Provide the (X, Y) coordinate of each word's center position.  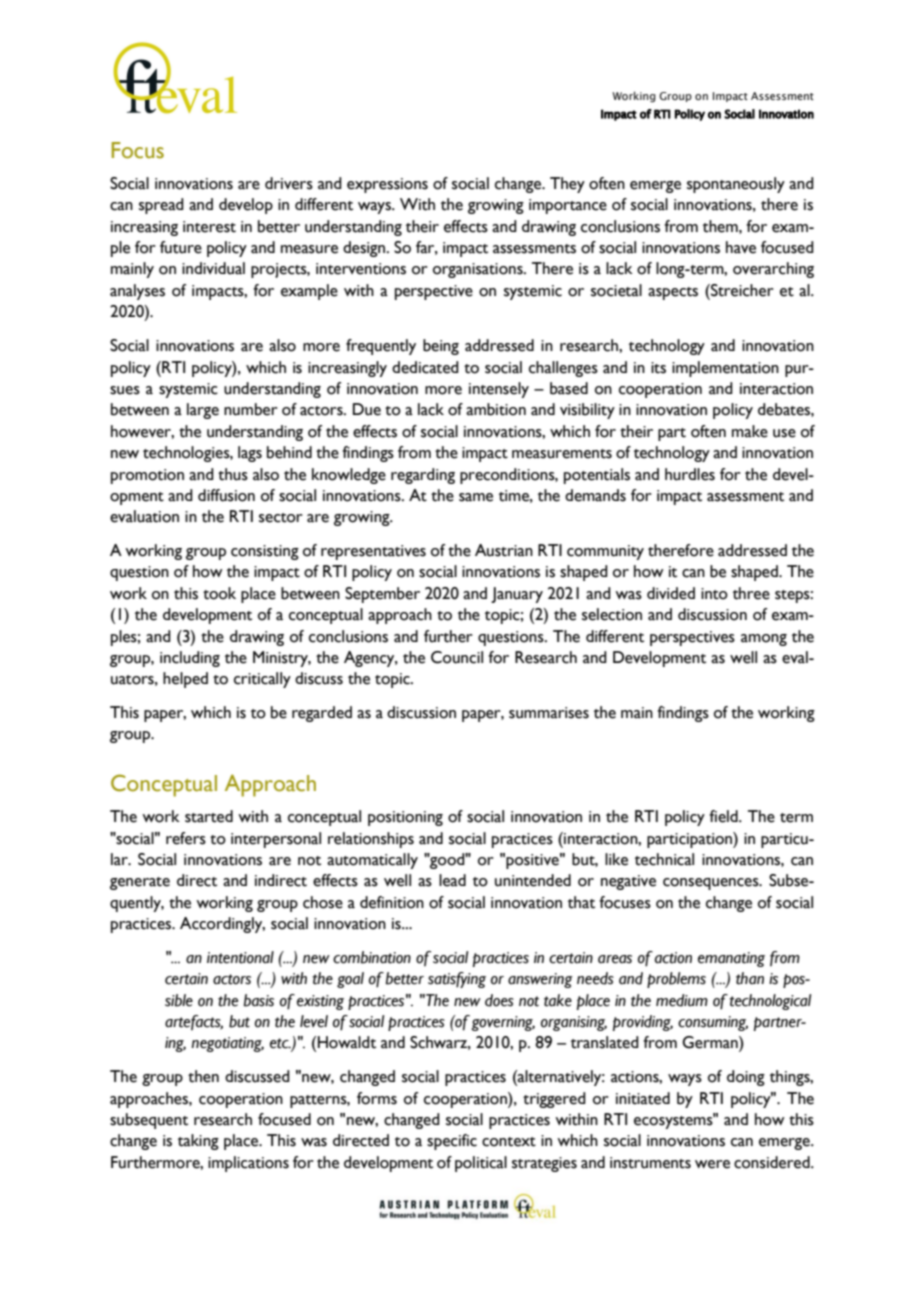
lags (250, 454)
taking (198, 1142)
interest (209, 227)
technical (664, 859)
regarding (423, 476)
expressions (387, 185)
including (190, 659)
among (764, 640)
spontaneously (736, 185)
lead (452, 880)
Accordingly (222, 925)
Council (457, 657)
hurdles (690, 474)
